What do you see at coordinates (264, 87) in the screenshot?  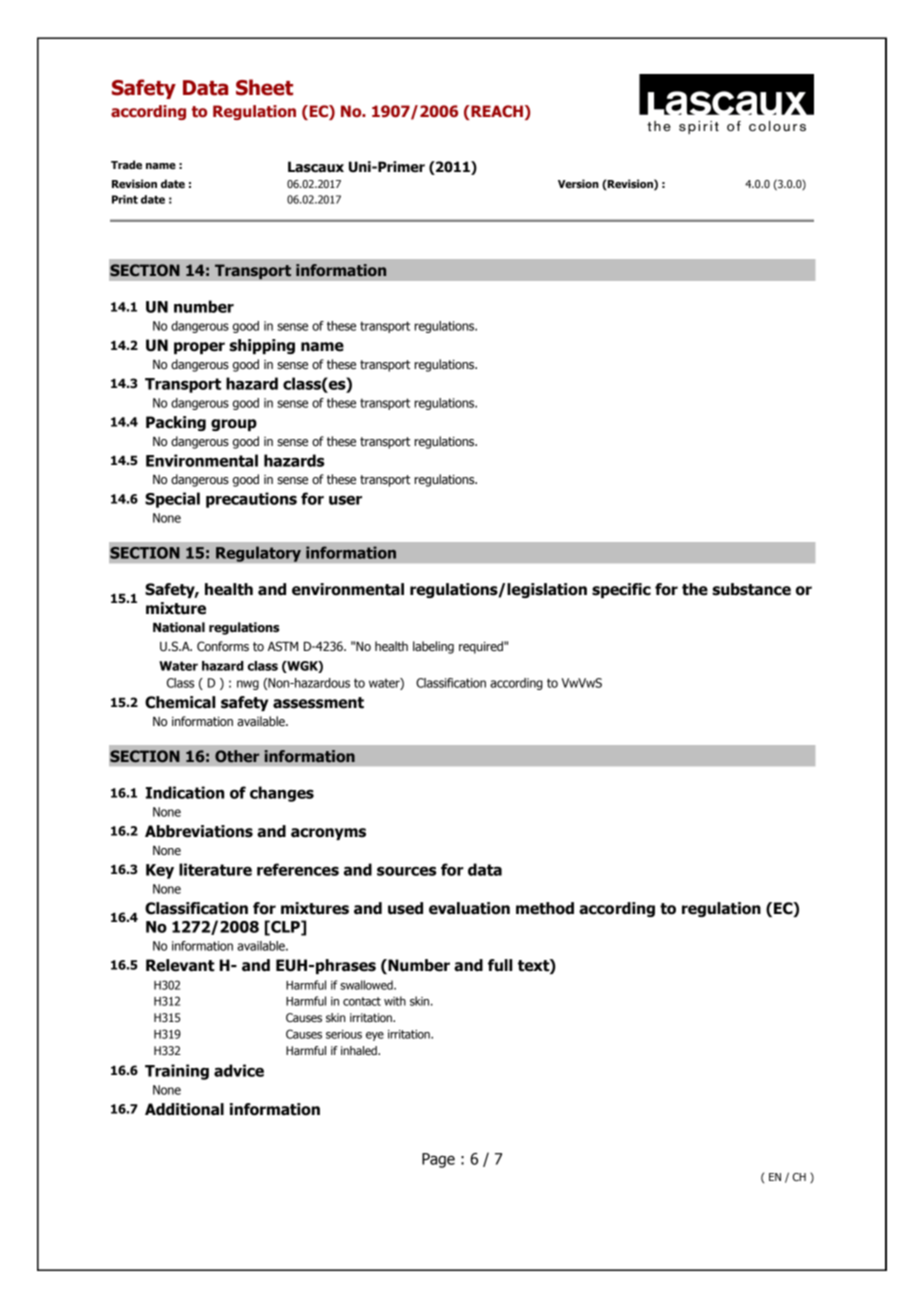 I see `Sheet` at bounding box center [264, 87].
